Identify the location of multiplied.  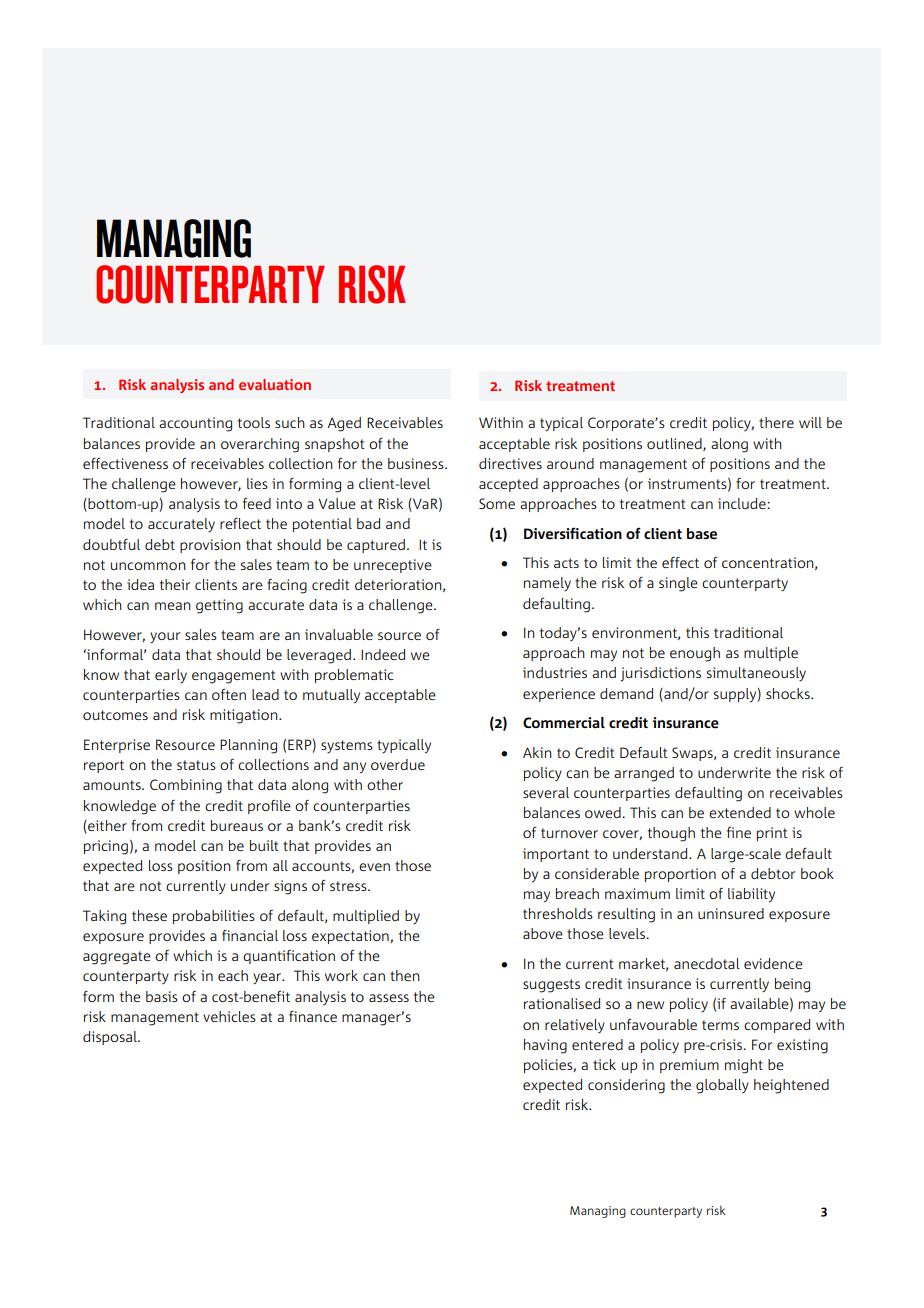
(366, 917).
